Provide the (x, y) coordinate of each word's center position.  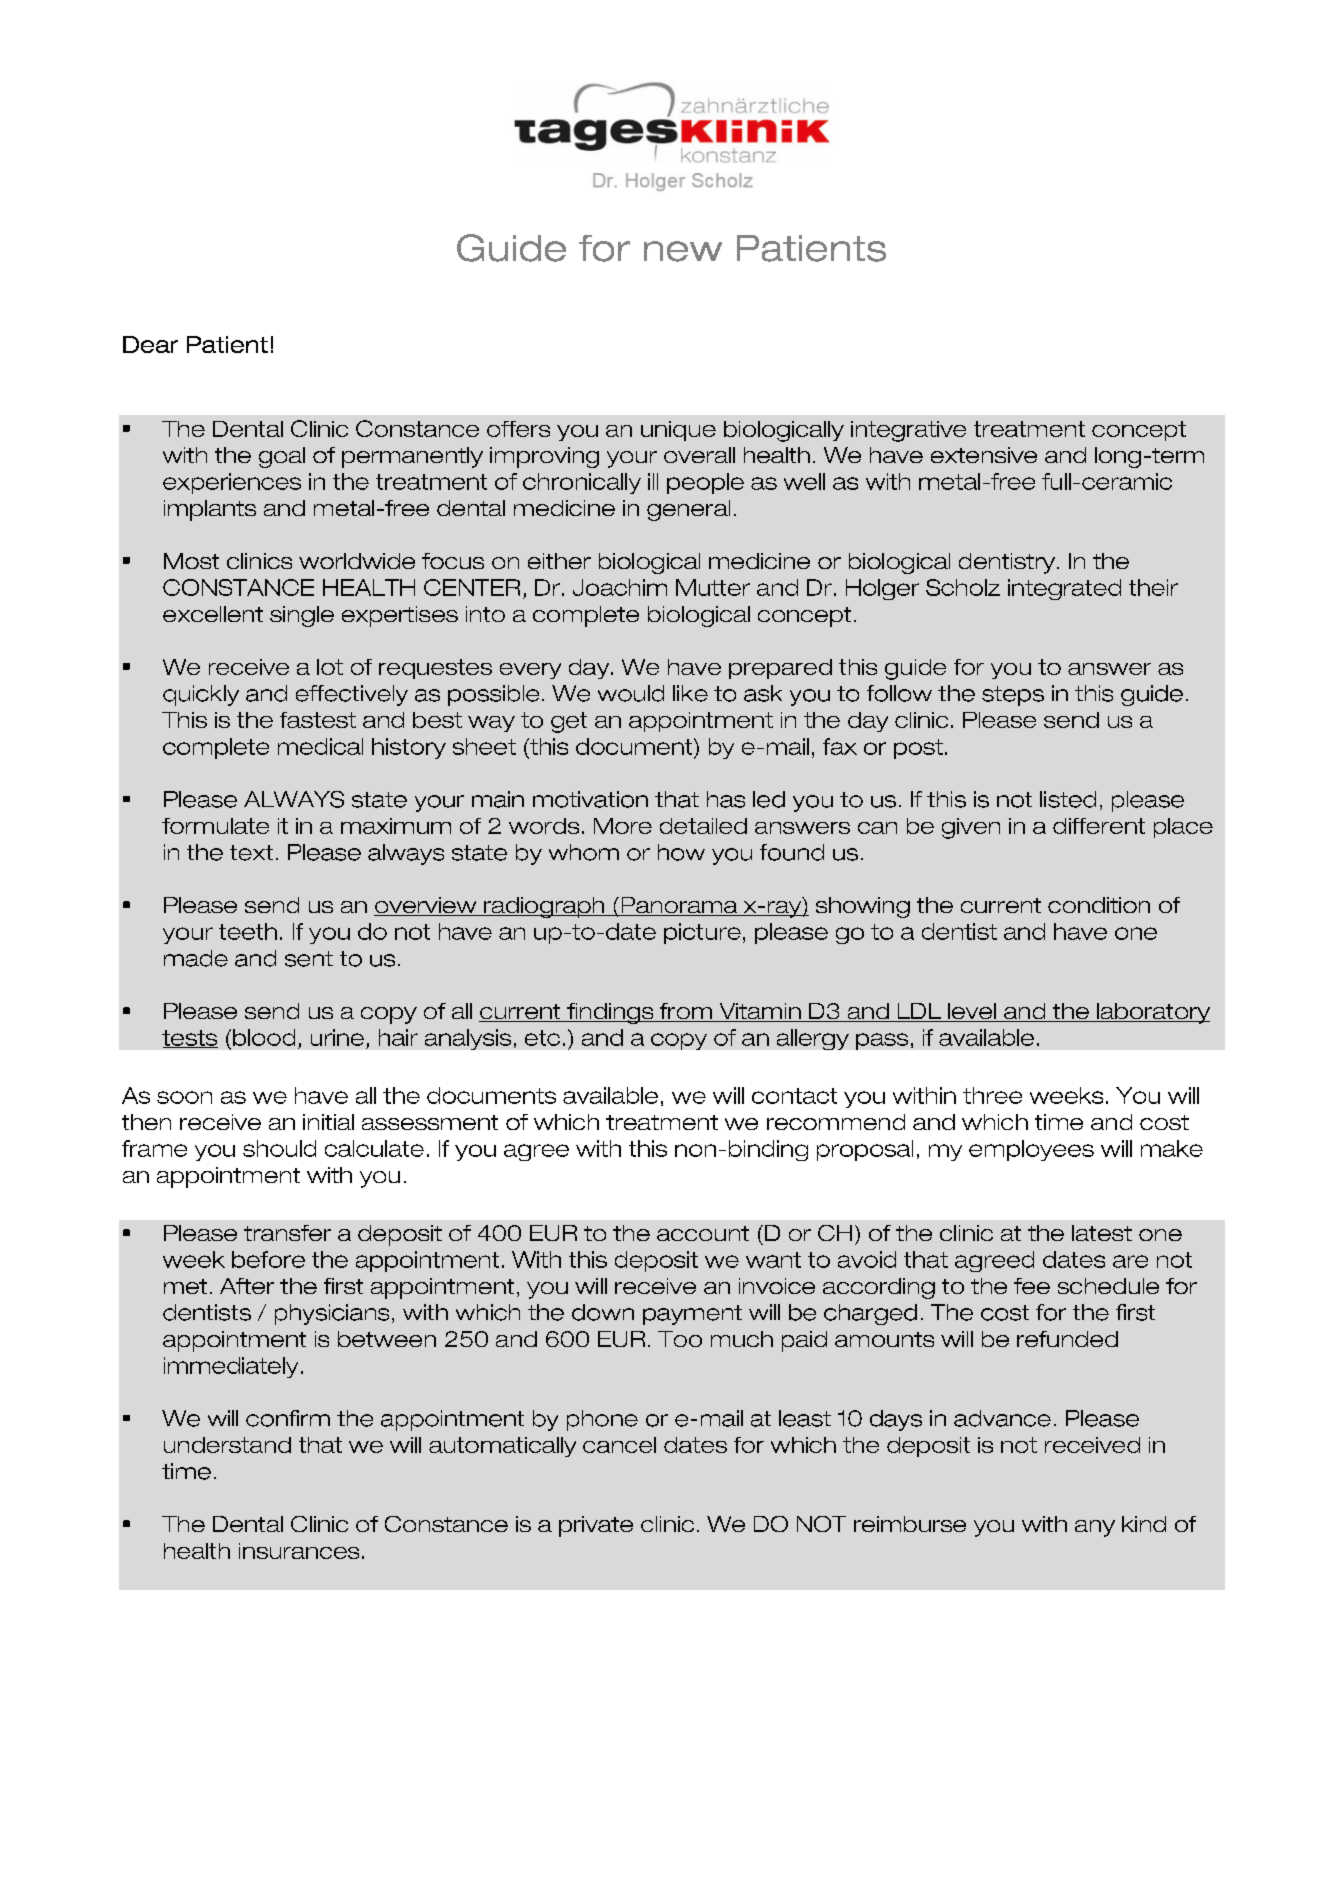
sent (309, 959)
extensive (984, 455)
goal (282, 457)
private (596, 1526)
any (1095, 1528)
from (685, 1012)
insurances (299, 1551)
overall (699, 455)
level (972, 1012)
